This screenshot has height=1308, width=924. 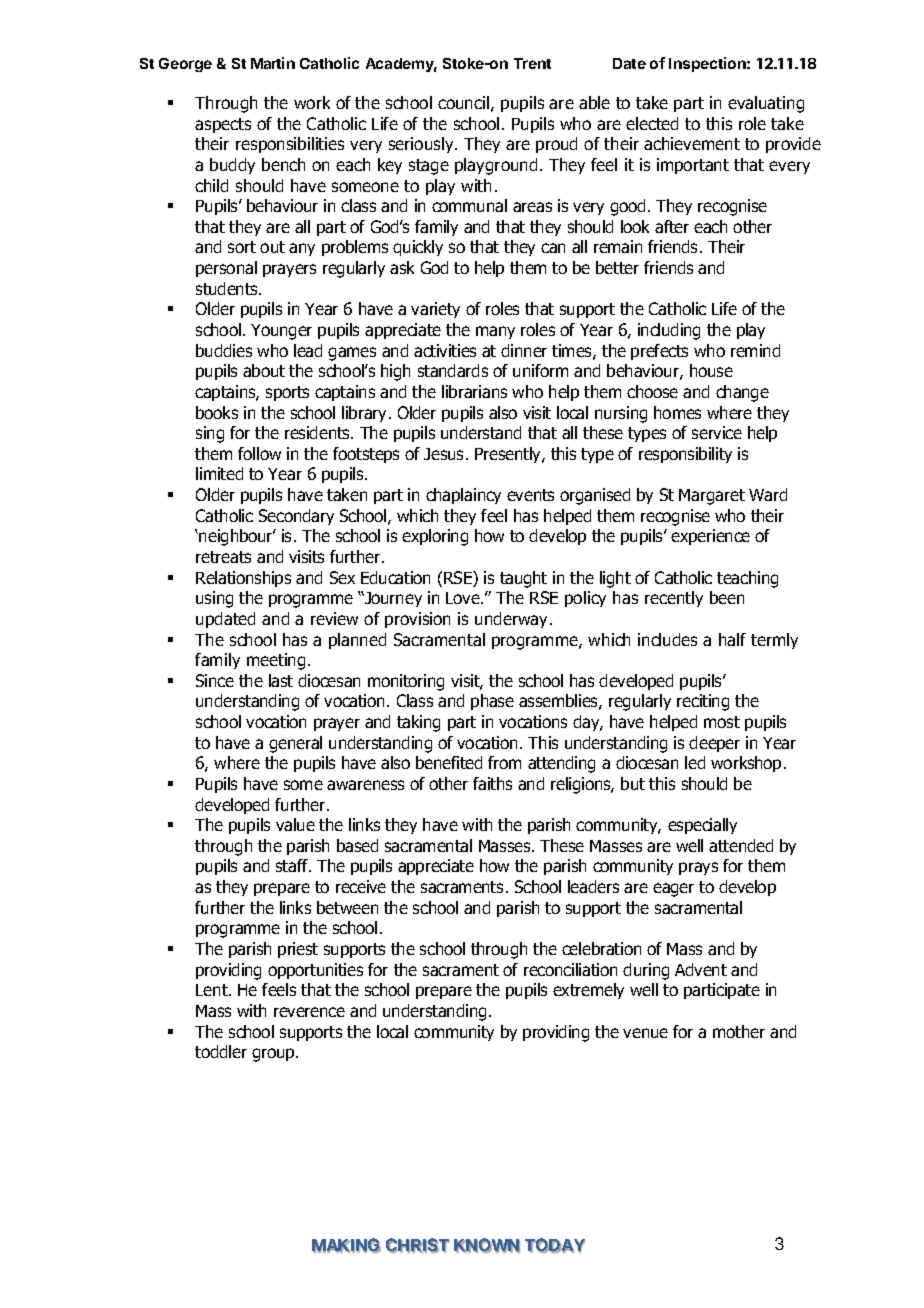 I want to click on half, so click(x=732, y=639).
